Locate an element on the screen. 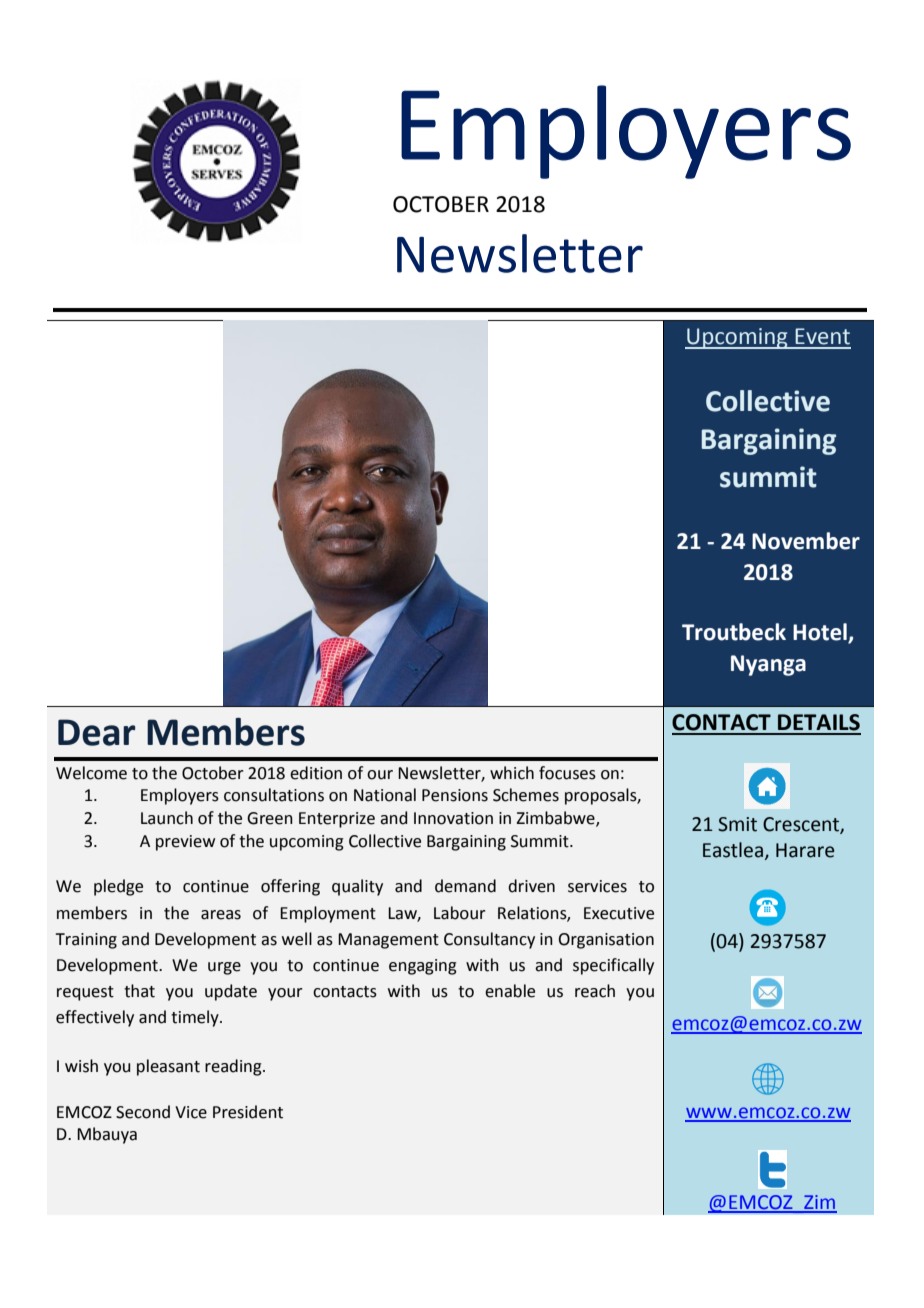 The width and height of the screenshot is (924, 1308). specifically is located at coordinates (613, 966).
